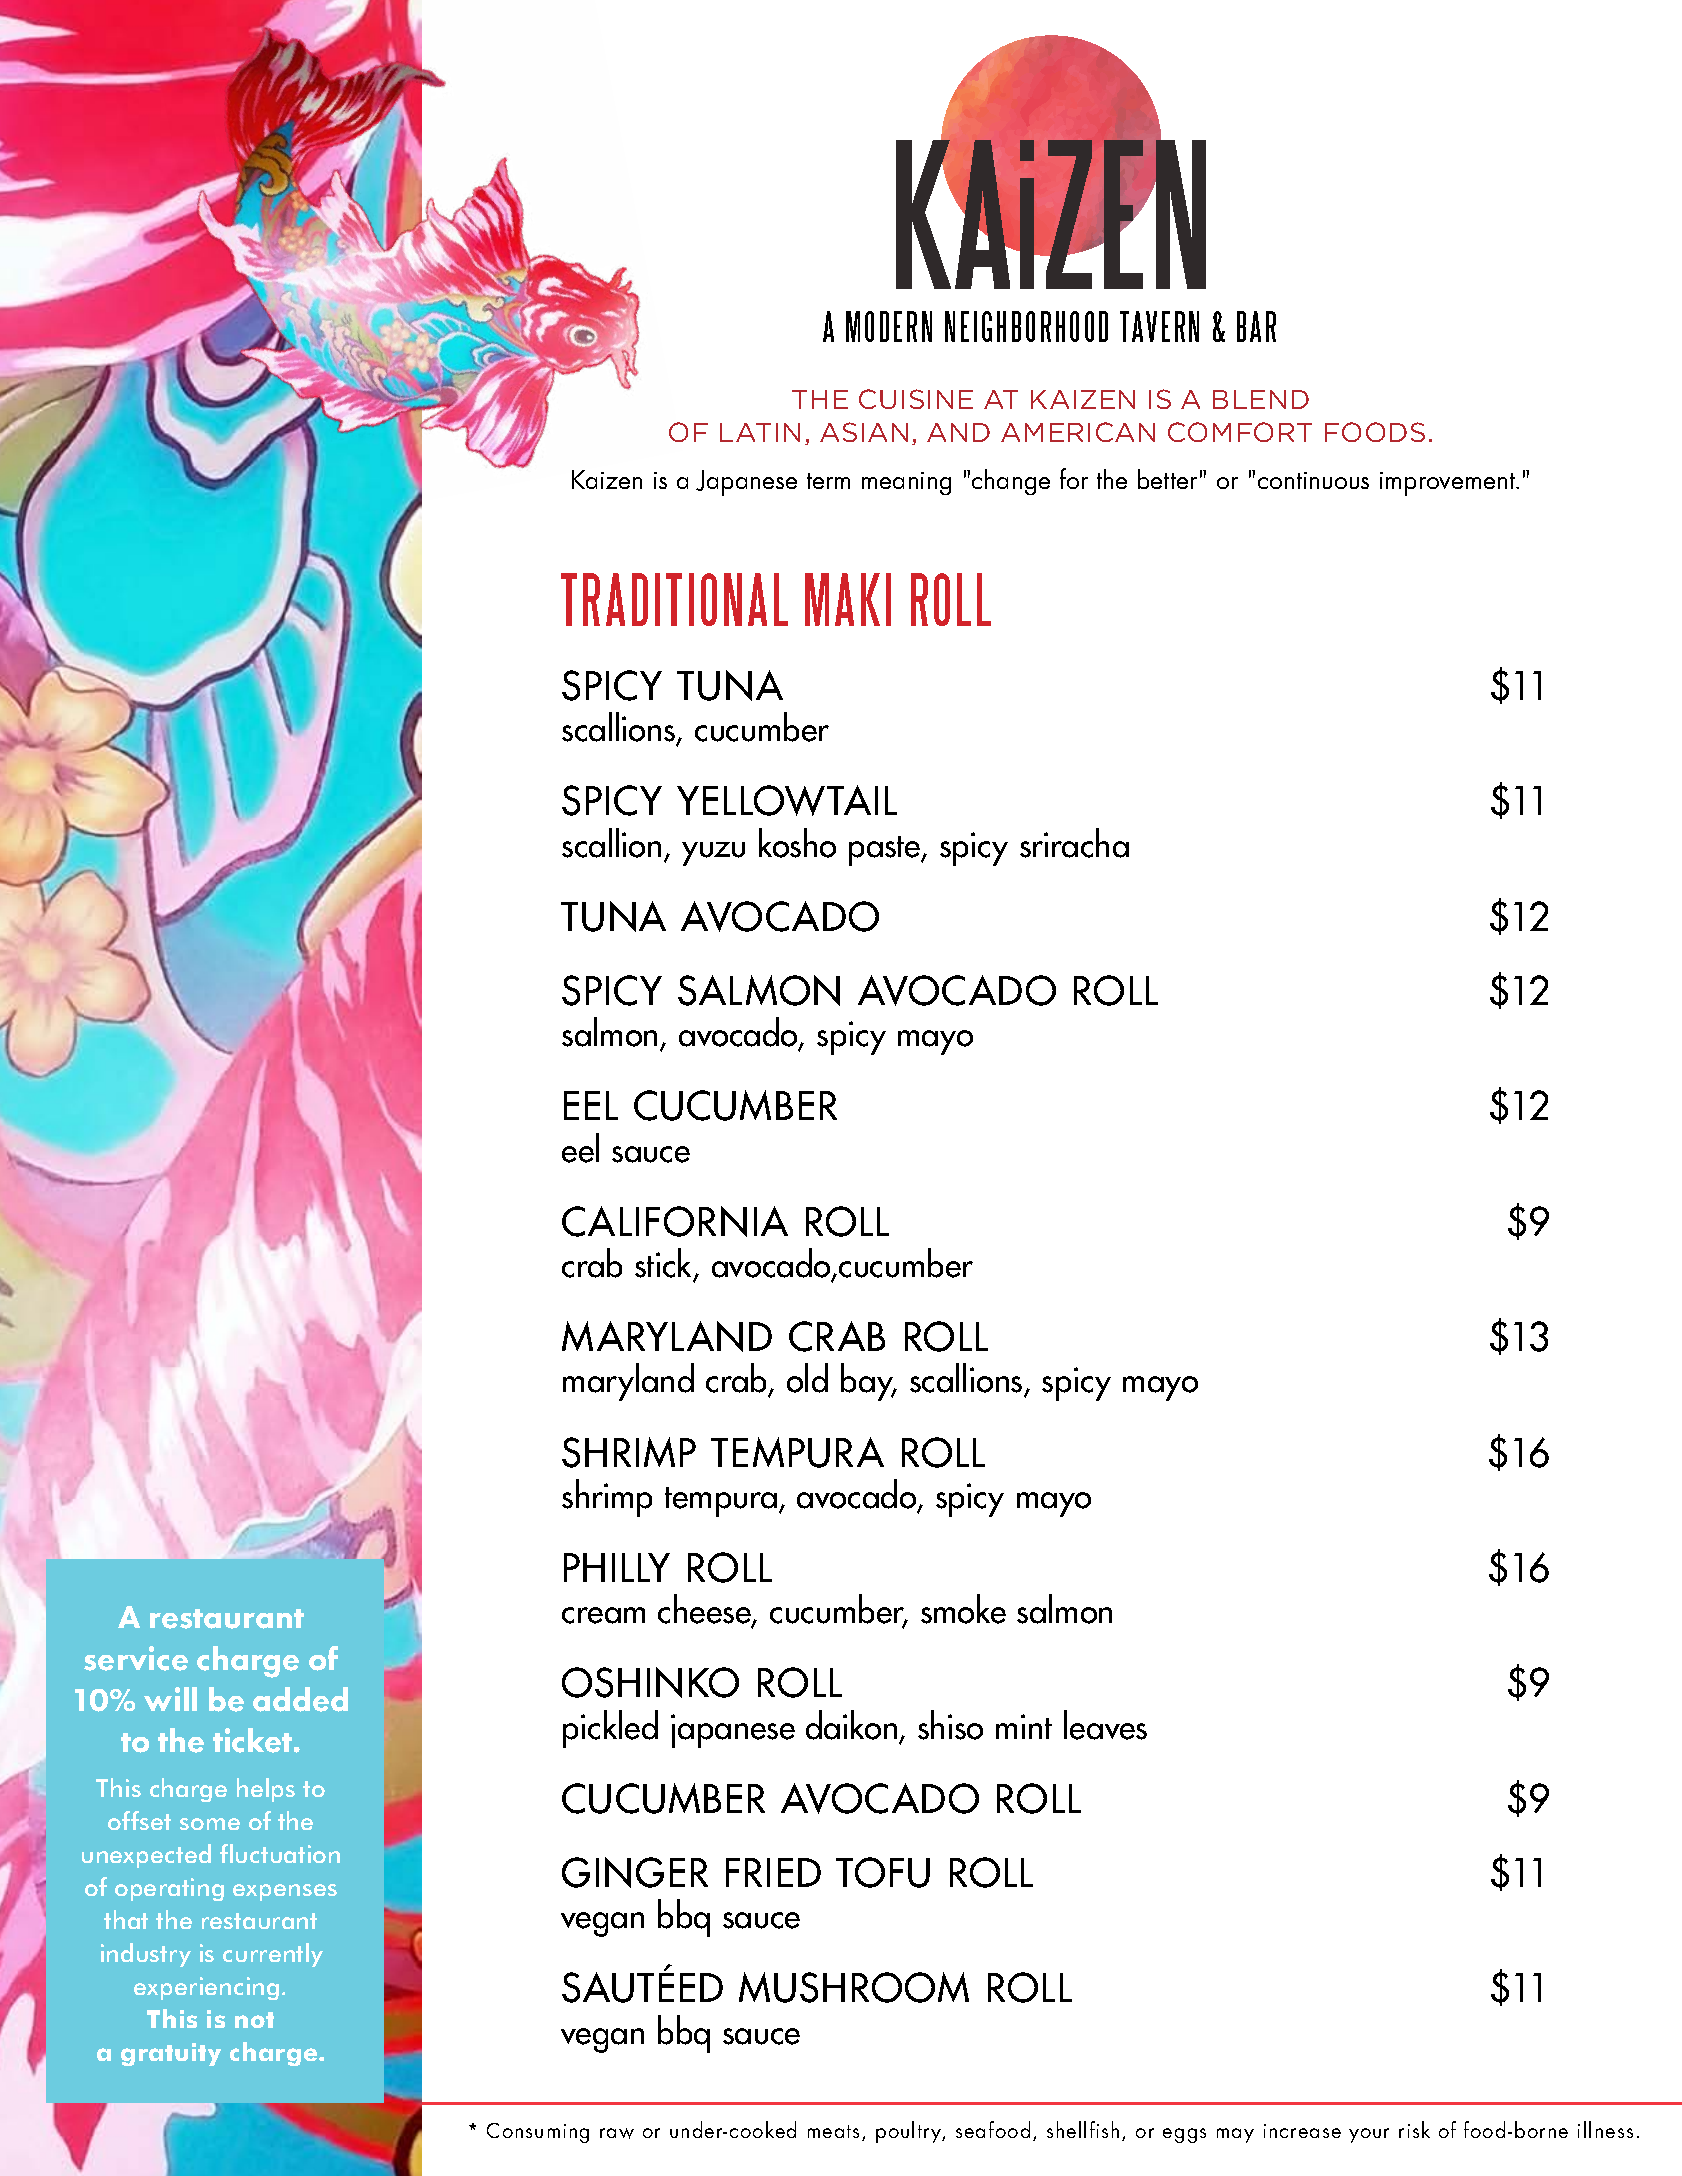 This image has width=1682, height=2176. Describe the element at coordinates (1074, 843) in the image. I see `sriracha` at that location.
